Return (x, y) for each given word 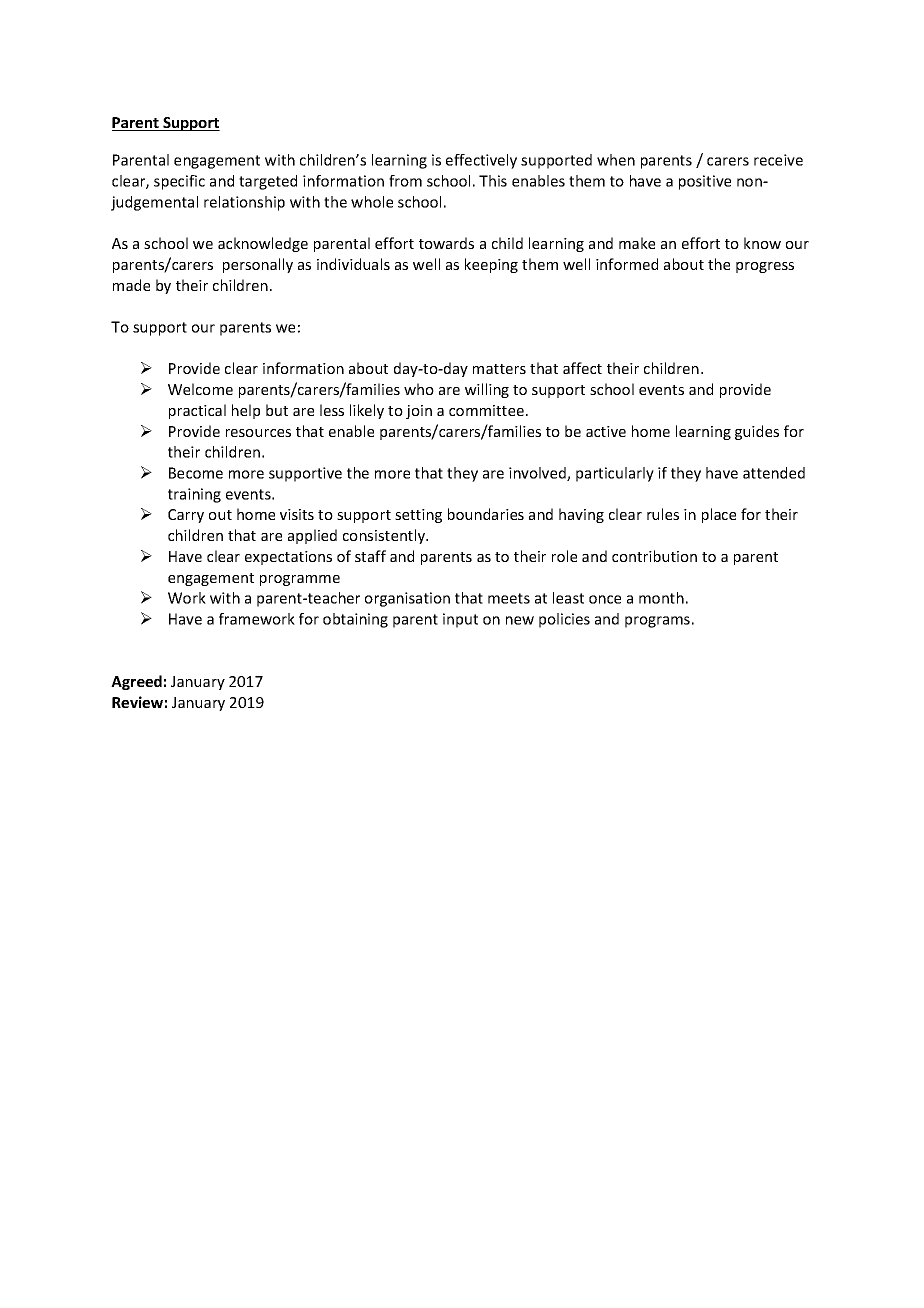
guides (757, 432)
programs (657, 622)
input (460, 620)
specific (179, 182)
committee (486, 410)
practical (197, 411)
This (493, 181)
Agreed (136, 682)
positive (705, 182)
